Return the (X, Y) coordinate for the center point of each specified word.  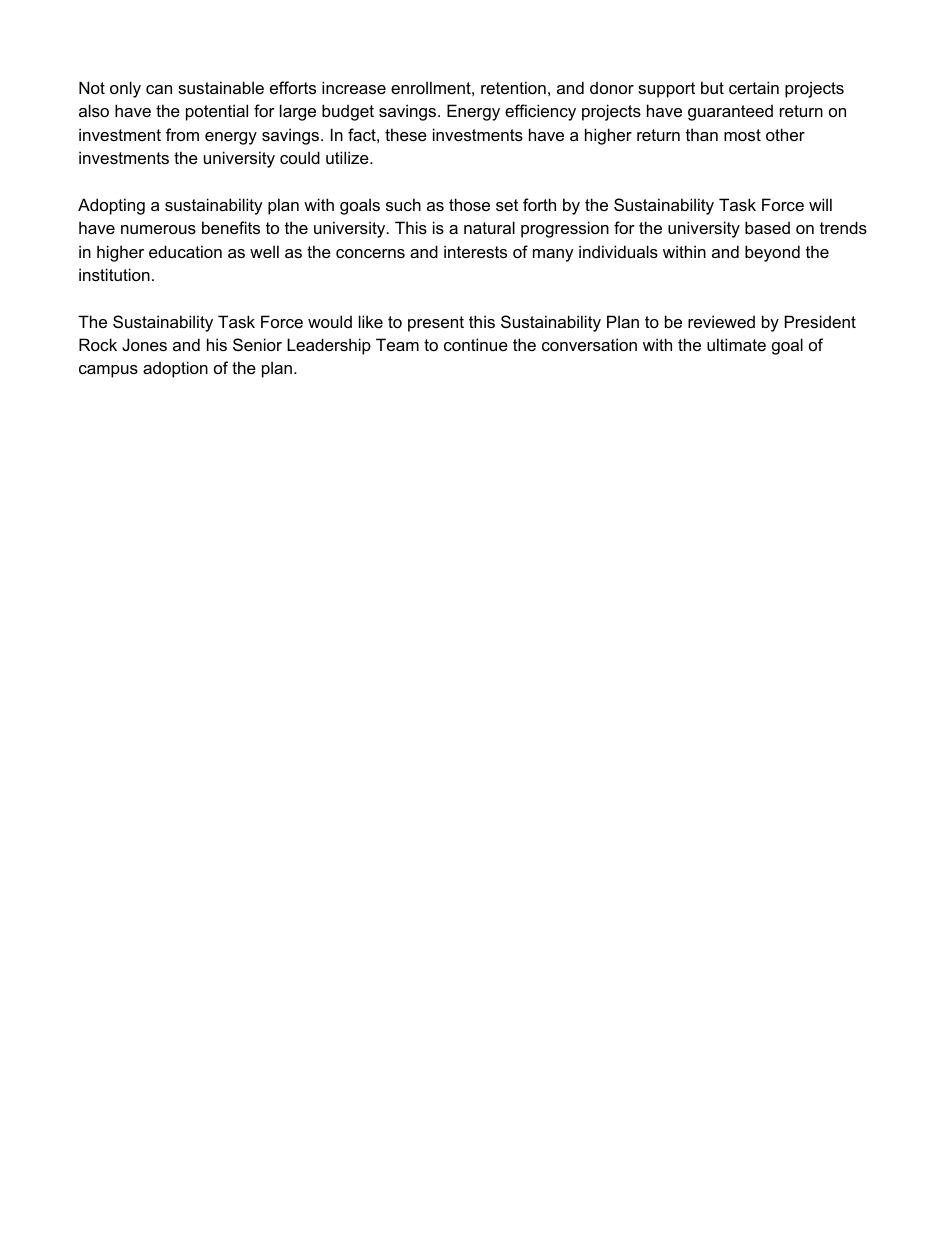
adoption (175, 369)
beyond (772, 253)
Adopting (111, 206)
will (820, 204)
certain (754, 87)
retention (513, 87)
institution (114, 274)
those (469, 204)
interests (475, 251)
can (159, 89)
